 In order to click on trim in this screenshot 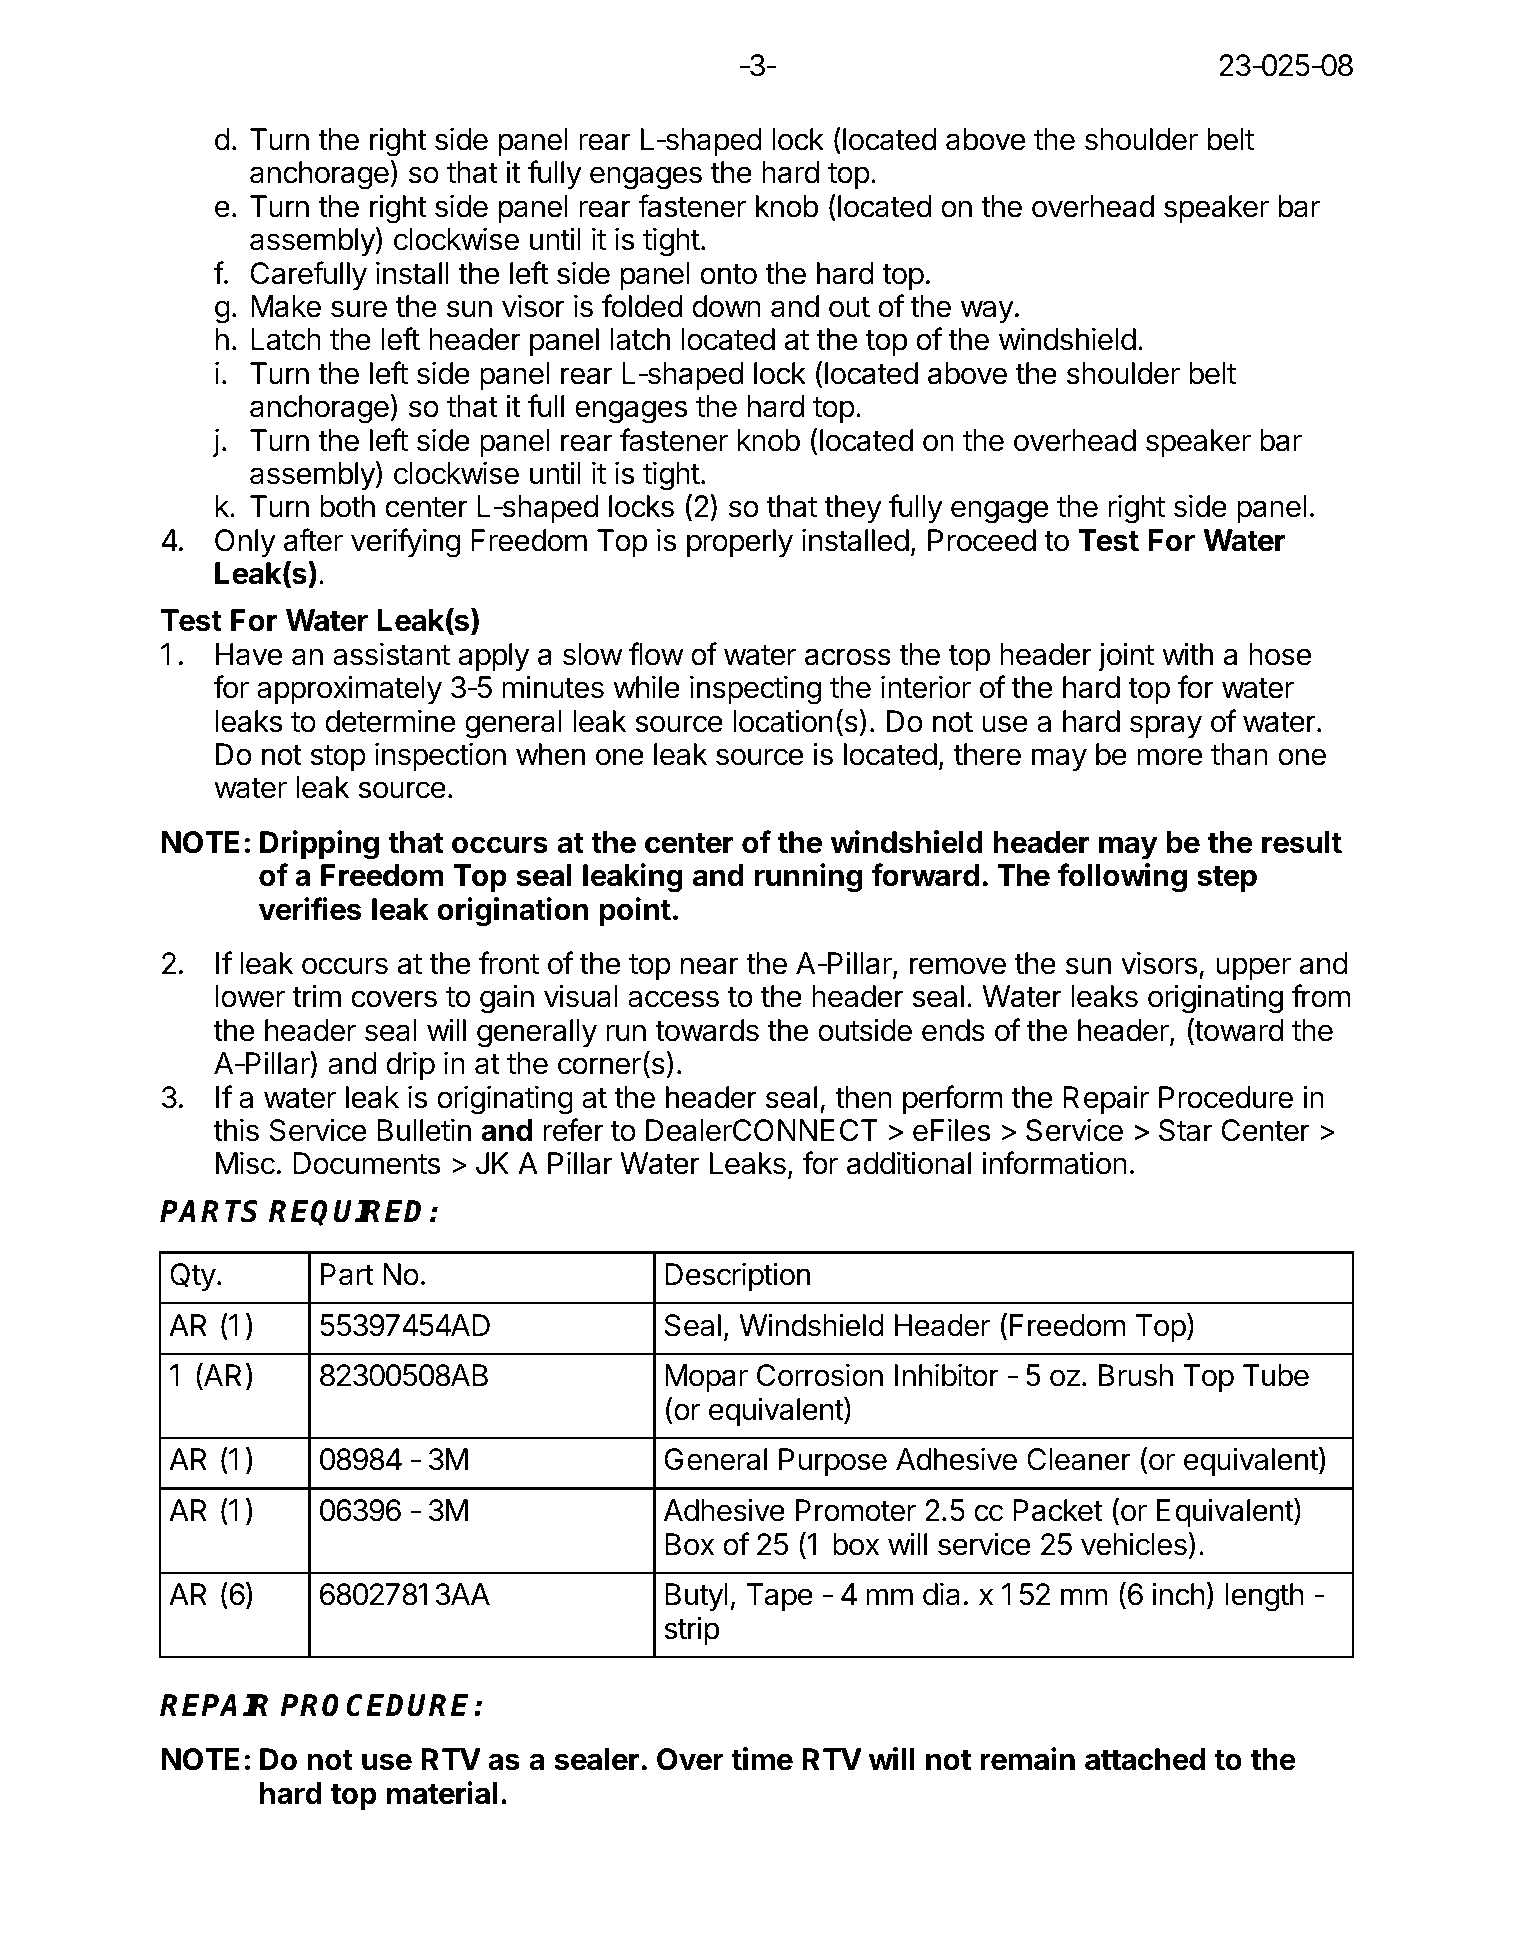, I will do `click(316, 995)`.
